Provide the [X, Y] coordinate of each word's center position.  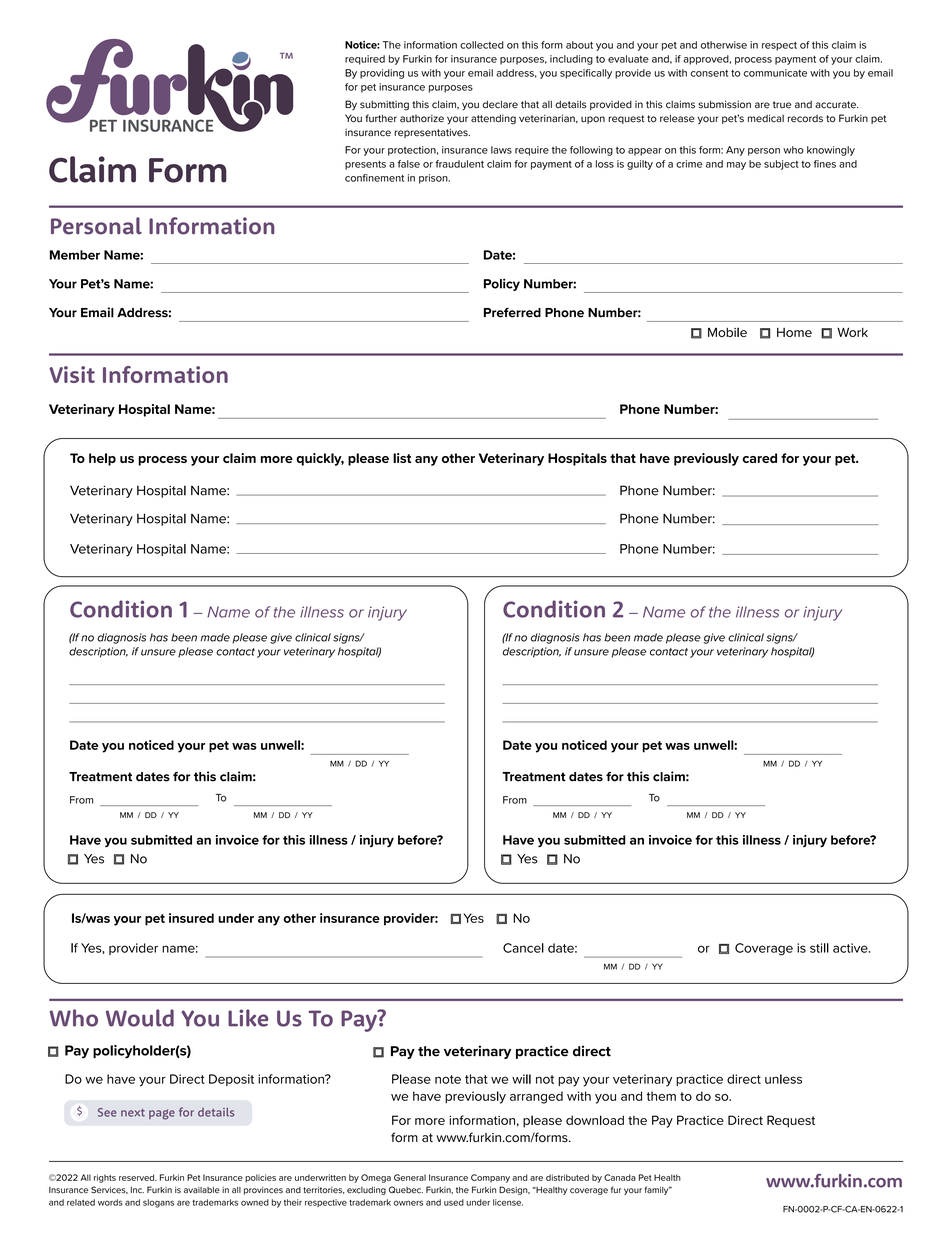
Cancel [523, 948]
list [402, 458]
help [102, 459]
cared [759, 458]
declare [500, 104]
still [819, 948]
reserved [138, 1177]
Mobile [727, 332]
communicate [775, 73]
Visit [72, 374]
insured [191, 918]
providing [382, 74]
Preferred [512, 313]
